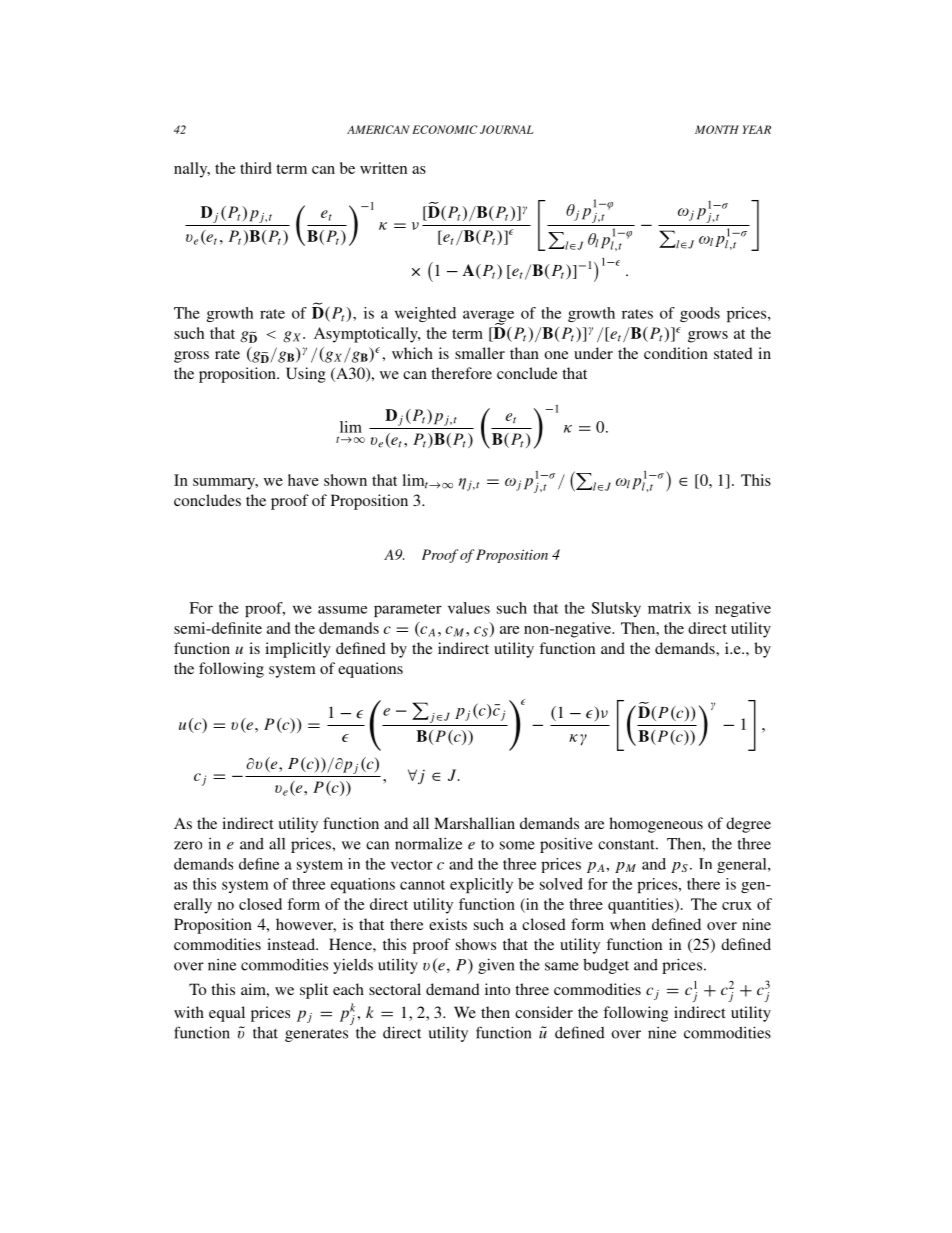 This page has height=1233, width=952. I want to click on values, so click(469, 608).
